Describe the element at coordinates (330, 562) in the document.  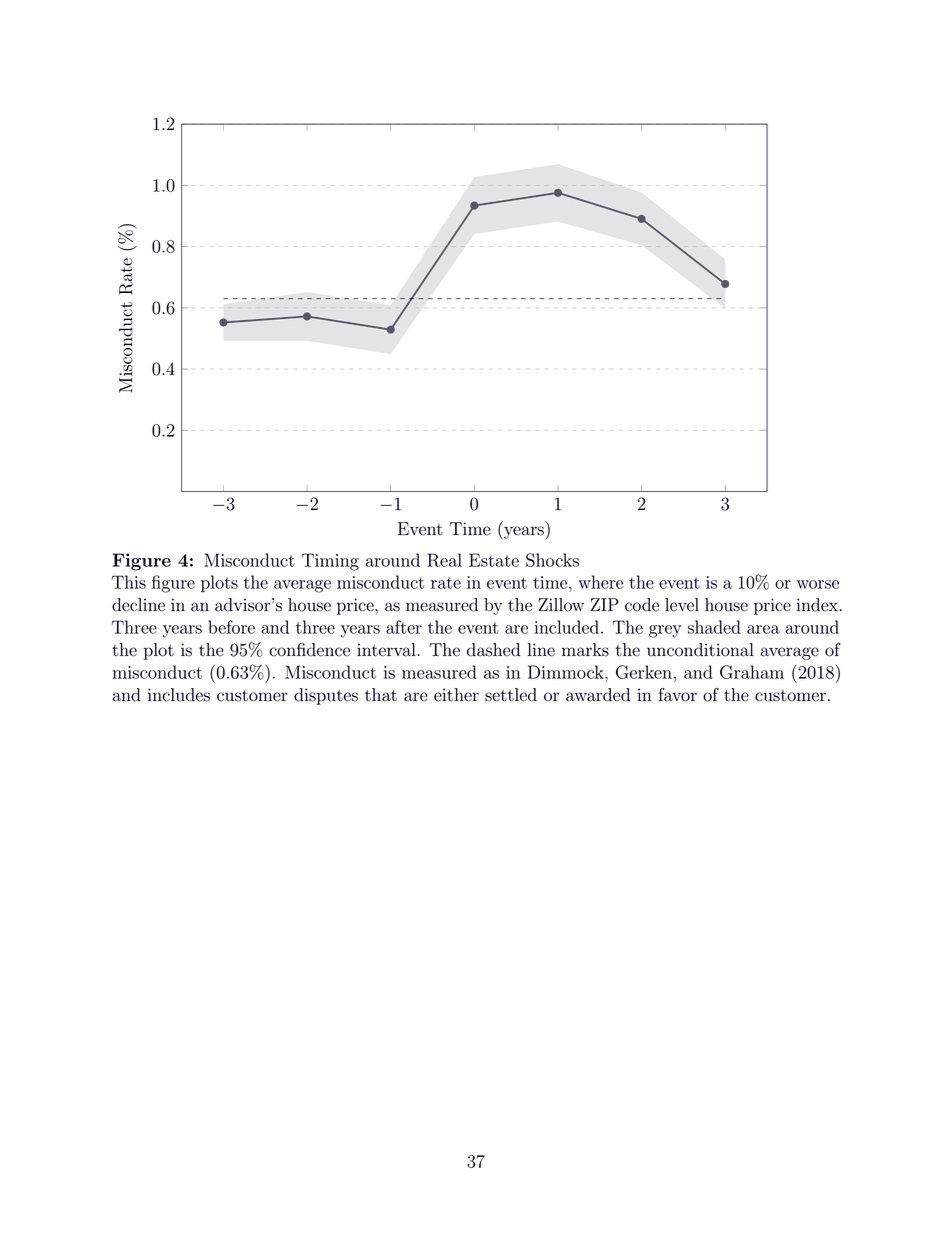
I see `Timing` at that location.
